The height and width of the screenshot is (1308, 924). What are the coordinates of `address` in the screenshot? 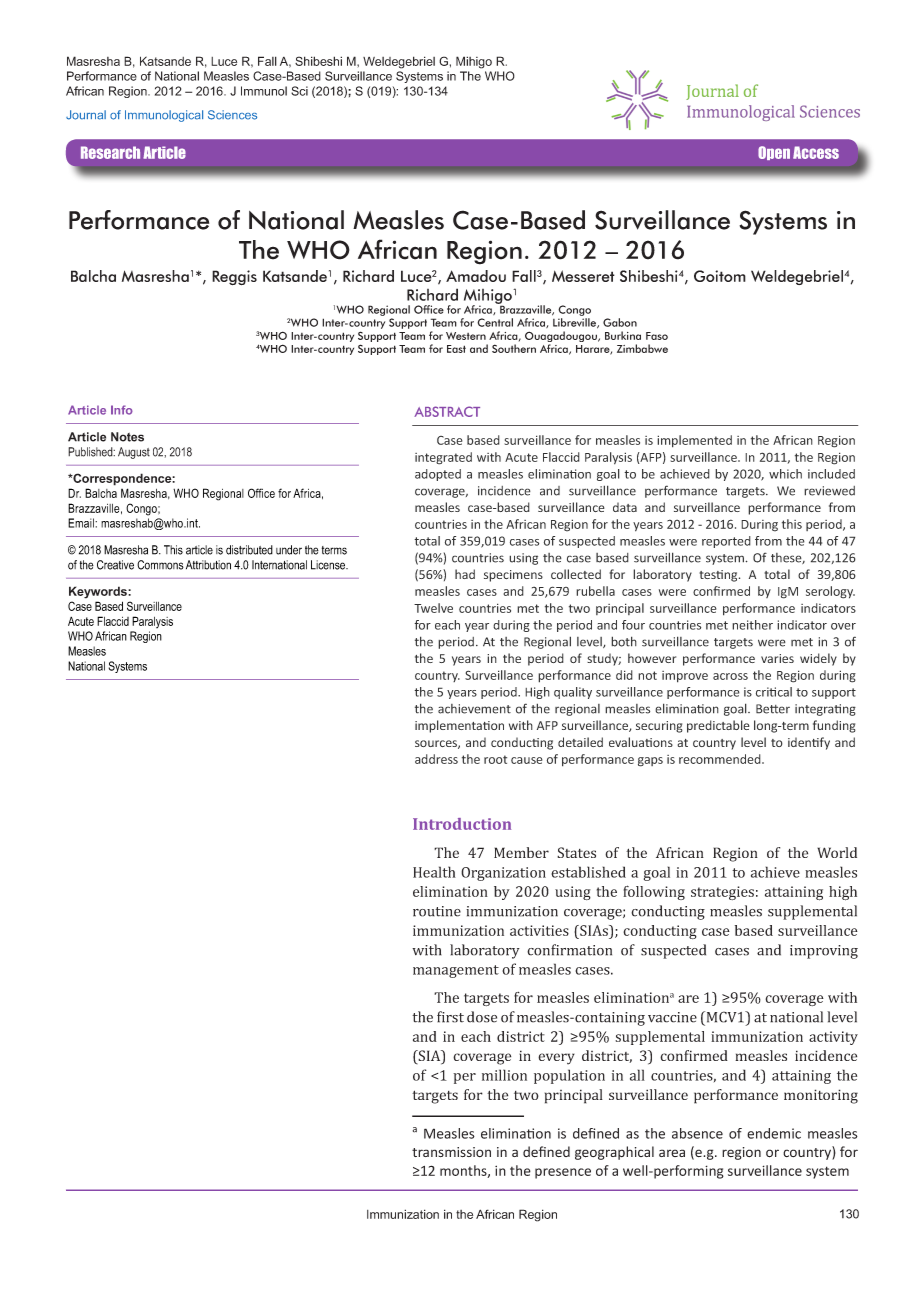 It's located at (436, 759).
